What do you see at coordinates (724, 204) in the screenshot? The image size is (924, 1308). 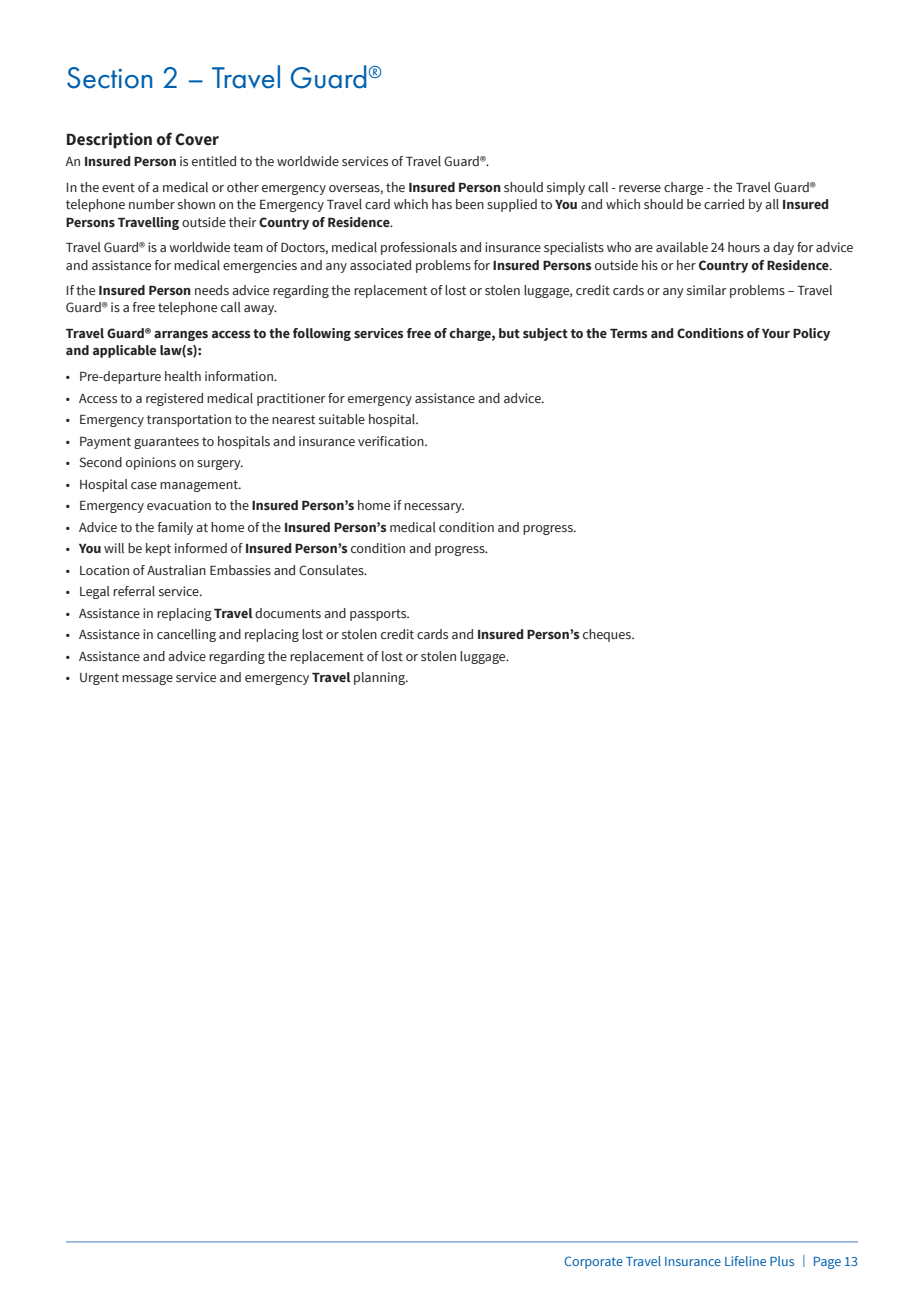 I see `carried` at bounding box center [724, 204].
